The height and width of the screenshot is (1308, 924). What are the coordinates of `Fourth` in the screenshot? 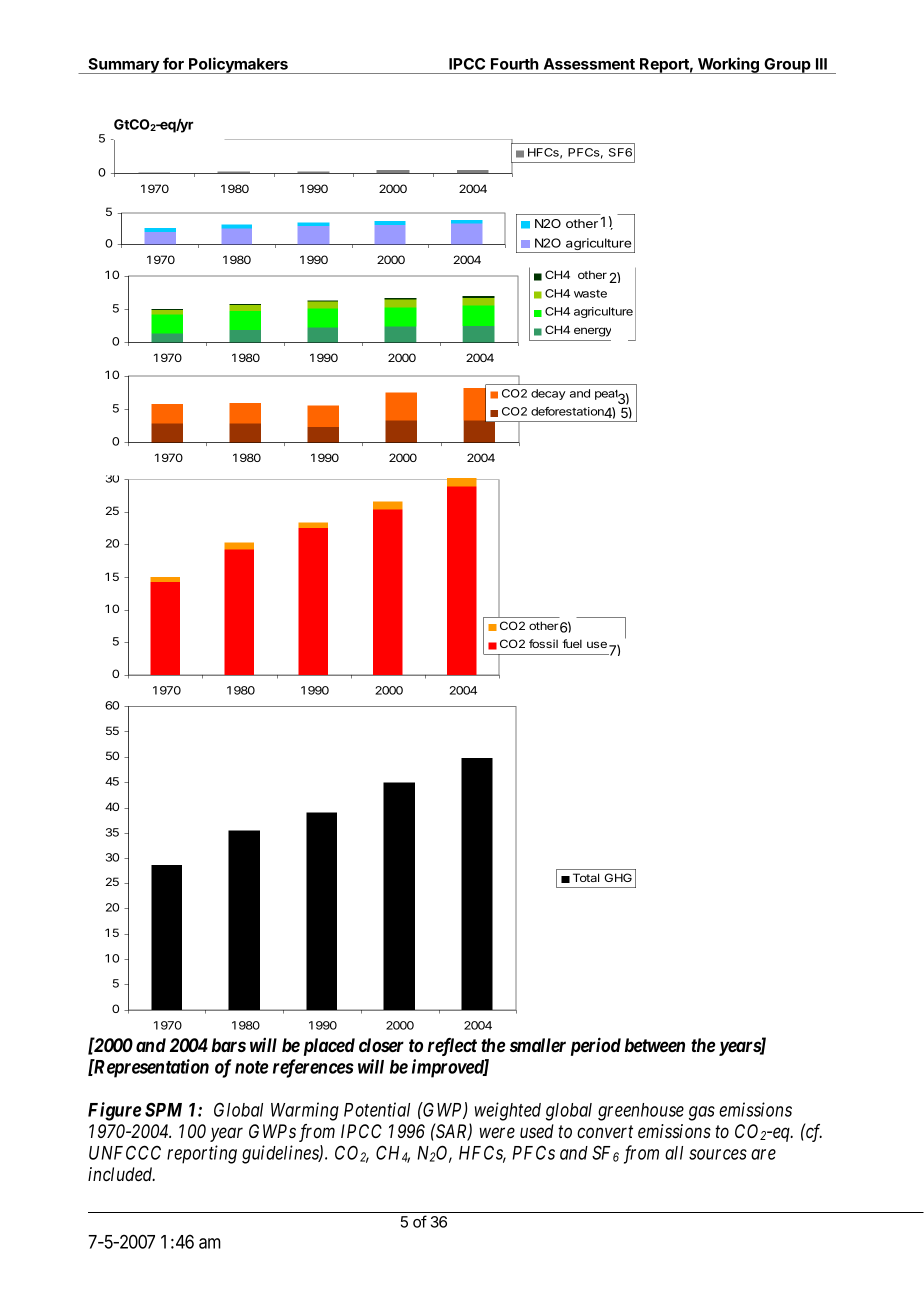 It's located at (515, 64).
